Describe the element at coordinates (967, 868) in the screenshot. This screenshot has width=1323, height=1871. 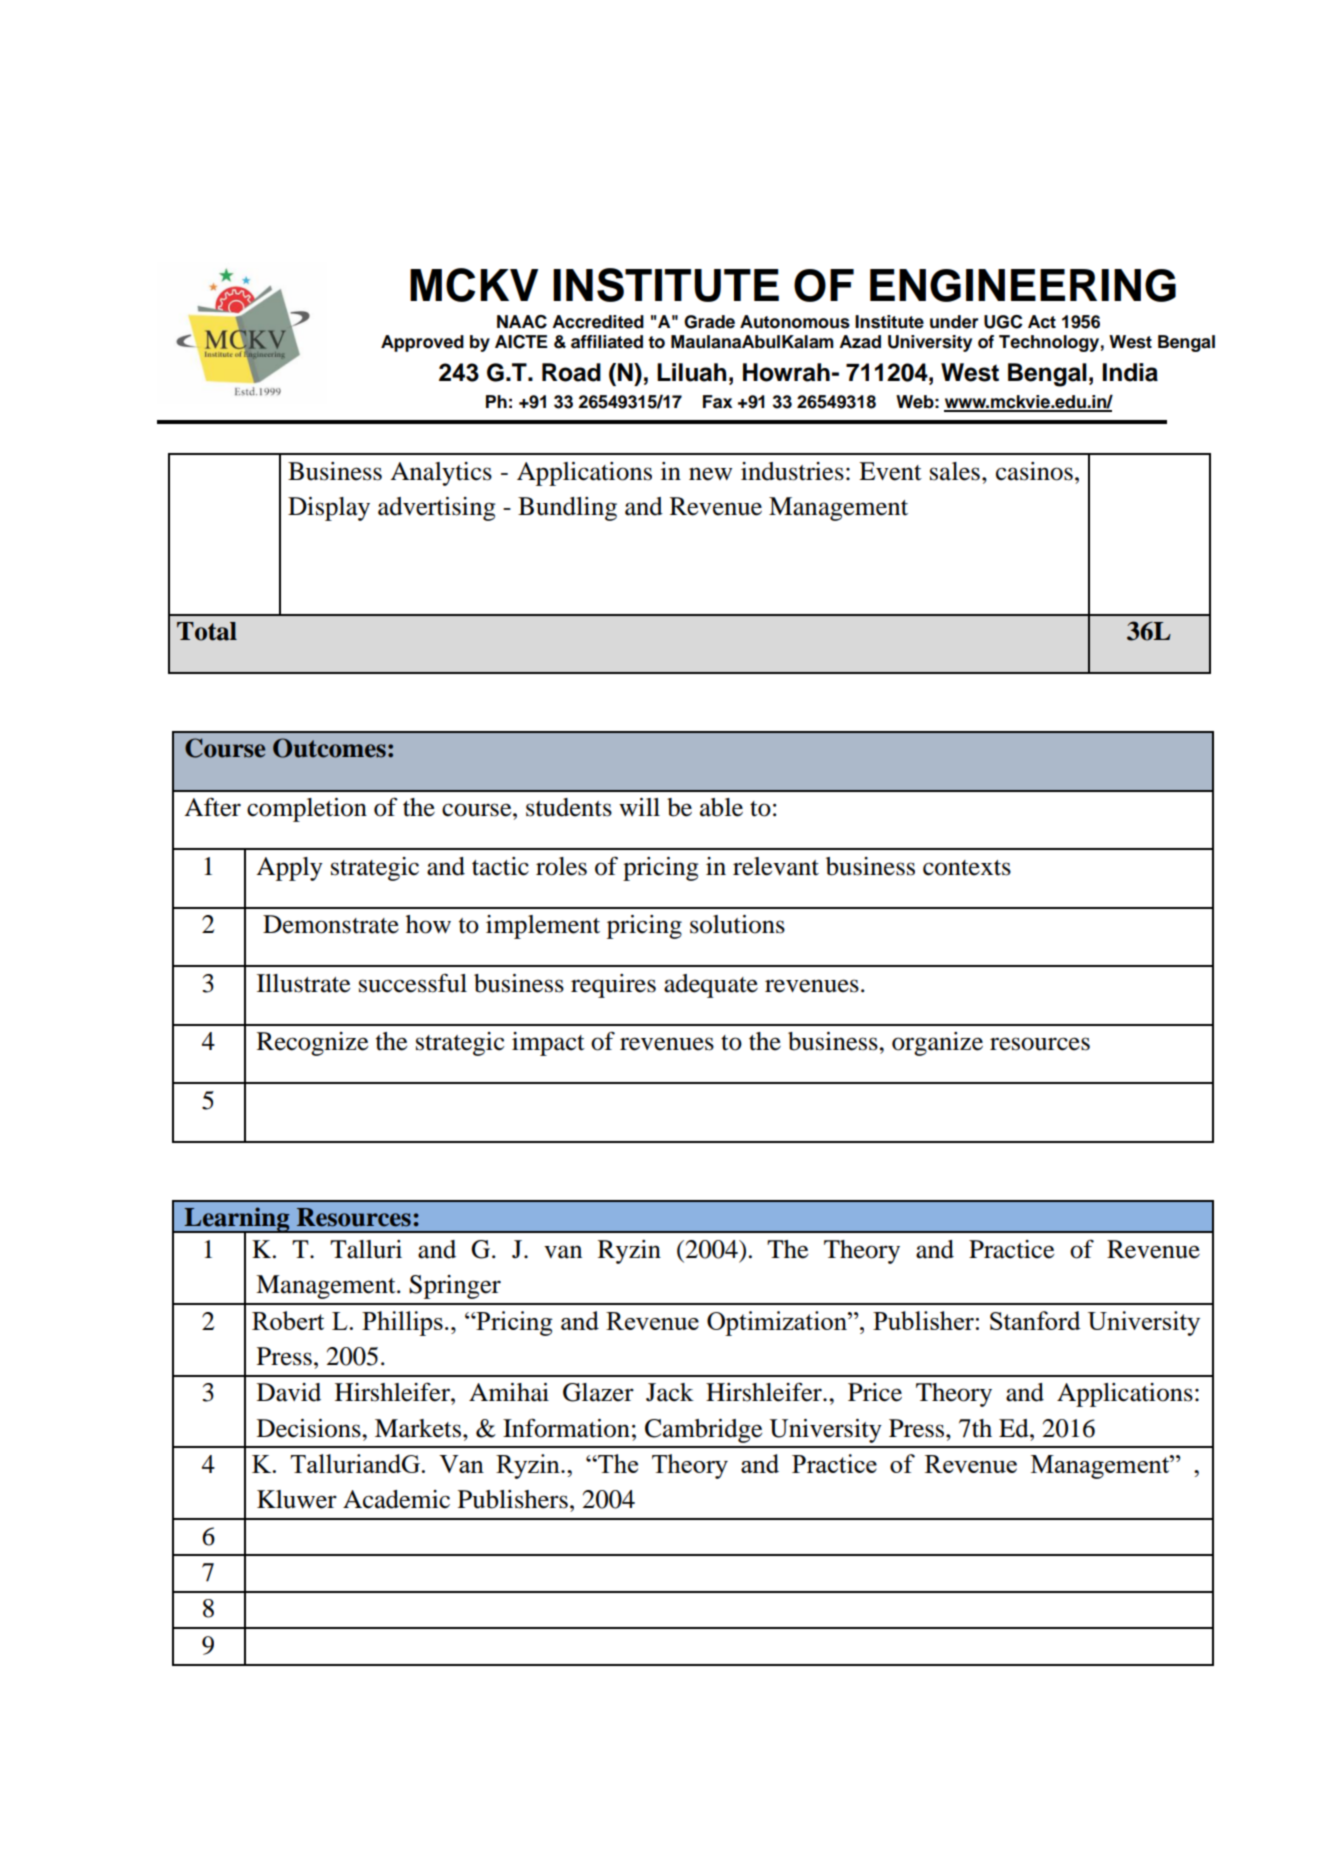
I see `contexts` at that location.
